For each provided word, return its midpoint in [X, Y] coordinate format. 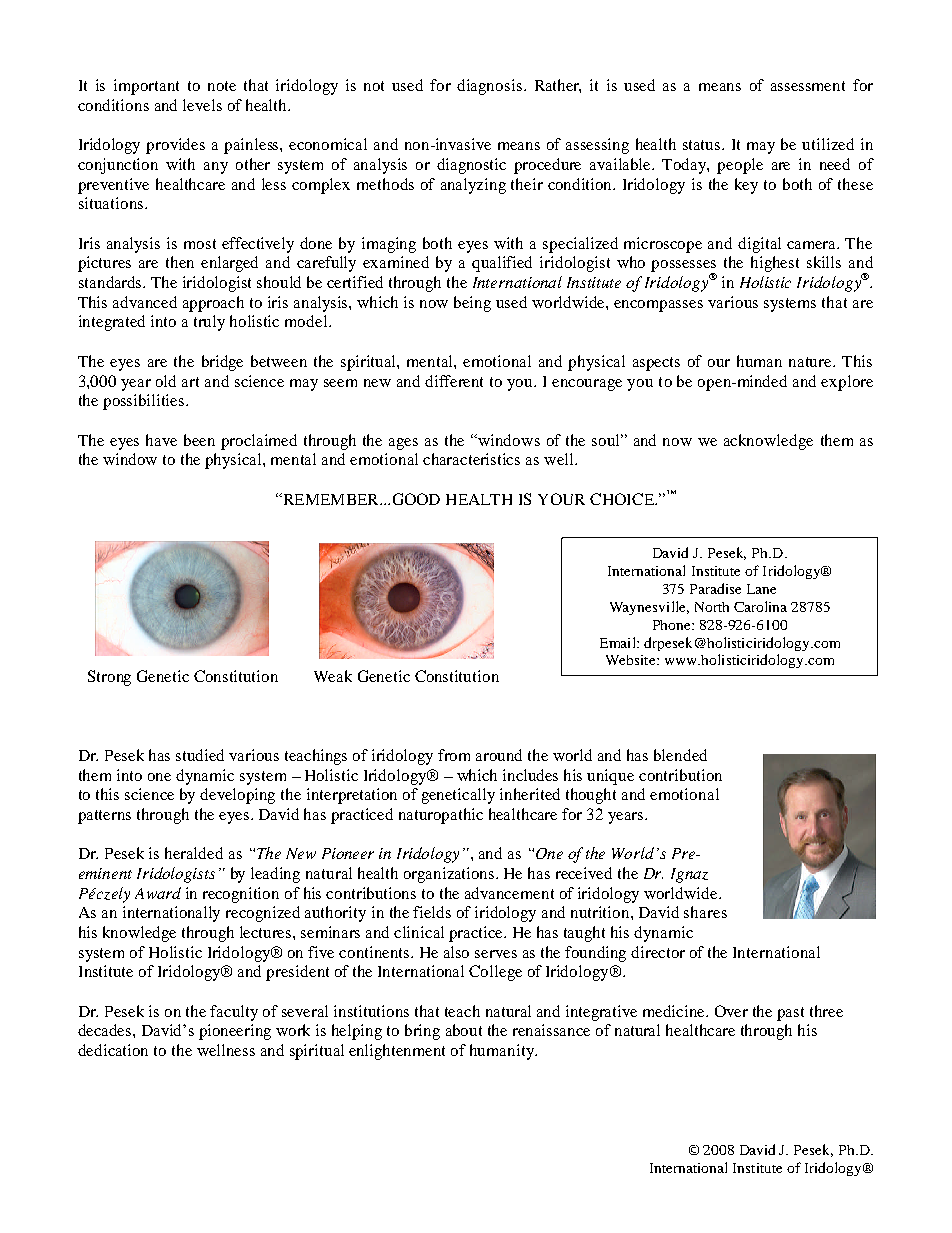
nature [811, 362]
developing [237, 796]
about [464, 1030]
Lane [761, 589]
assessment [808, 86]
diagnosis [489, 87]
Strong [109, 678]
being [472, 304]
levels [202, 105]
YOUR [561, 499]
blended [680, 755]
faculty [234, 1013]
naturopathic [441, 816]
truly [209, 323]
